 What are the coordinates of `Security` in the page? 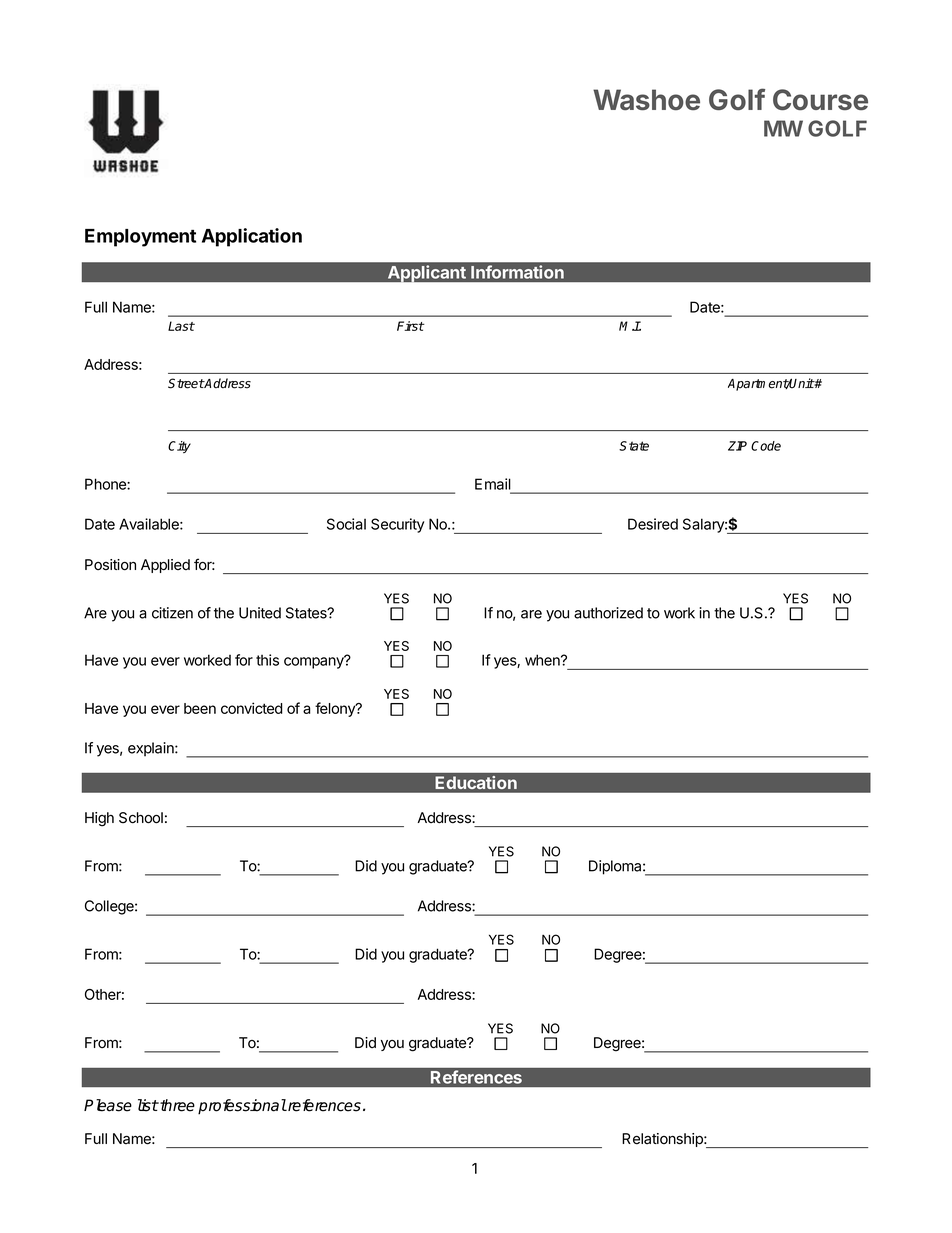 It's located at (397, 525).
